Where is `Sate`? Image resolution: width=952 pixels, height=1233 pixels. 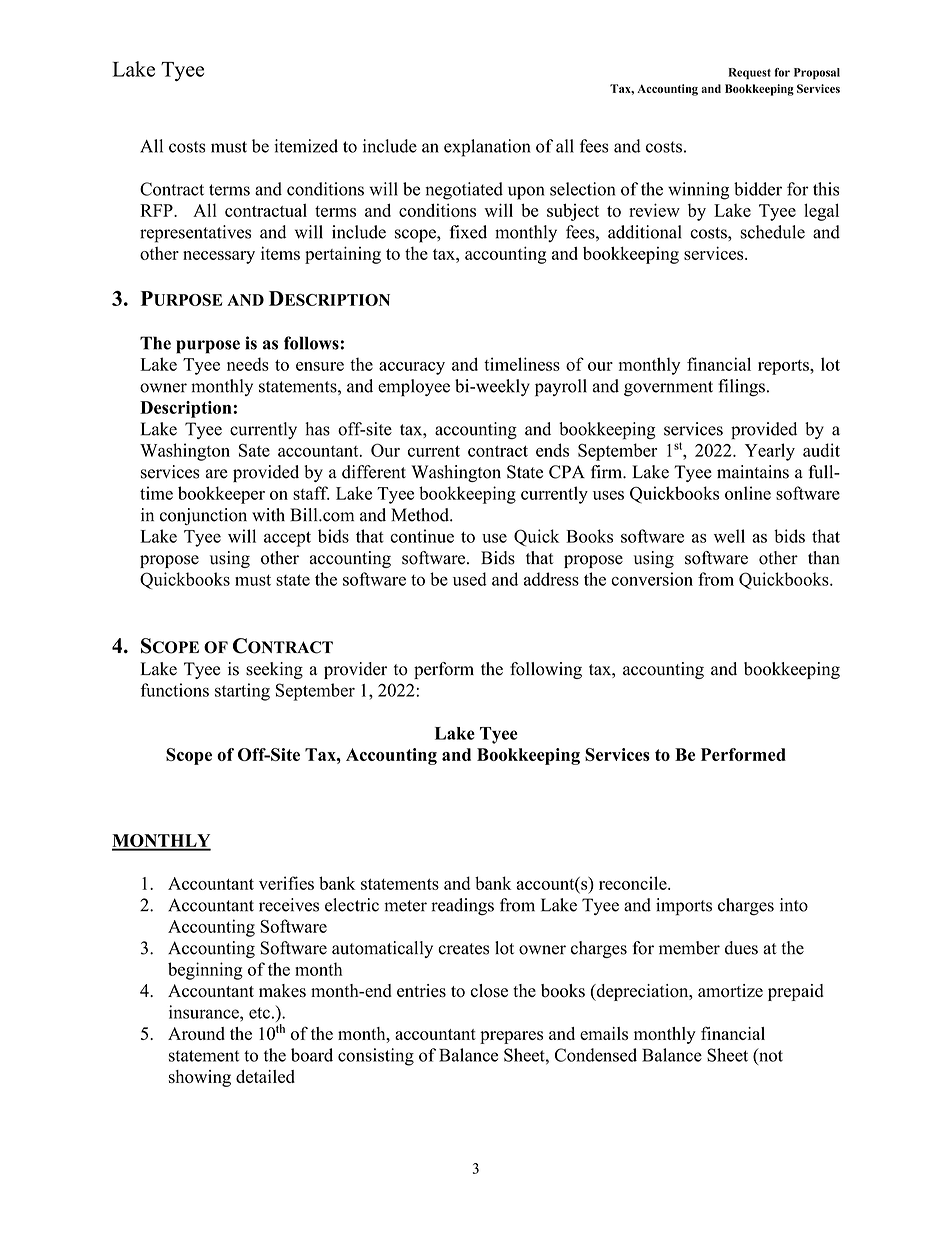 Sate is located at coordinates (254, 450).
